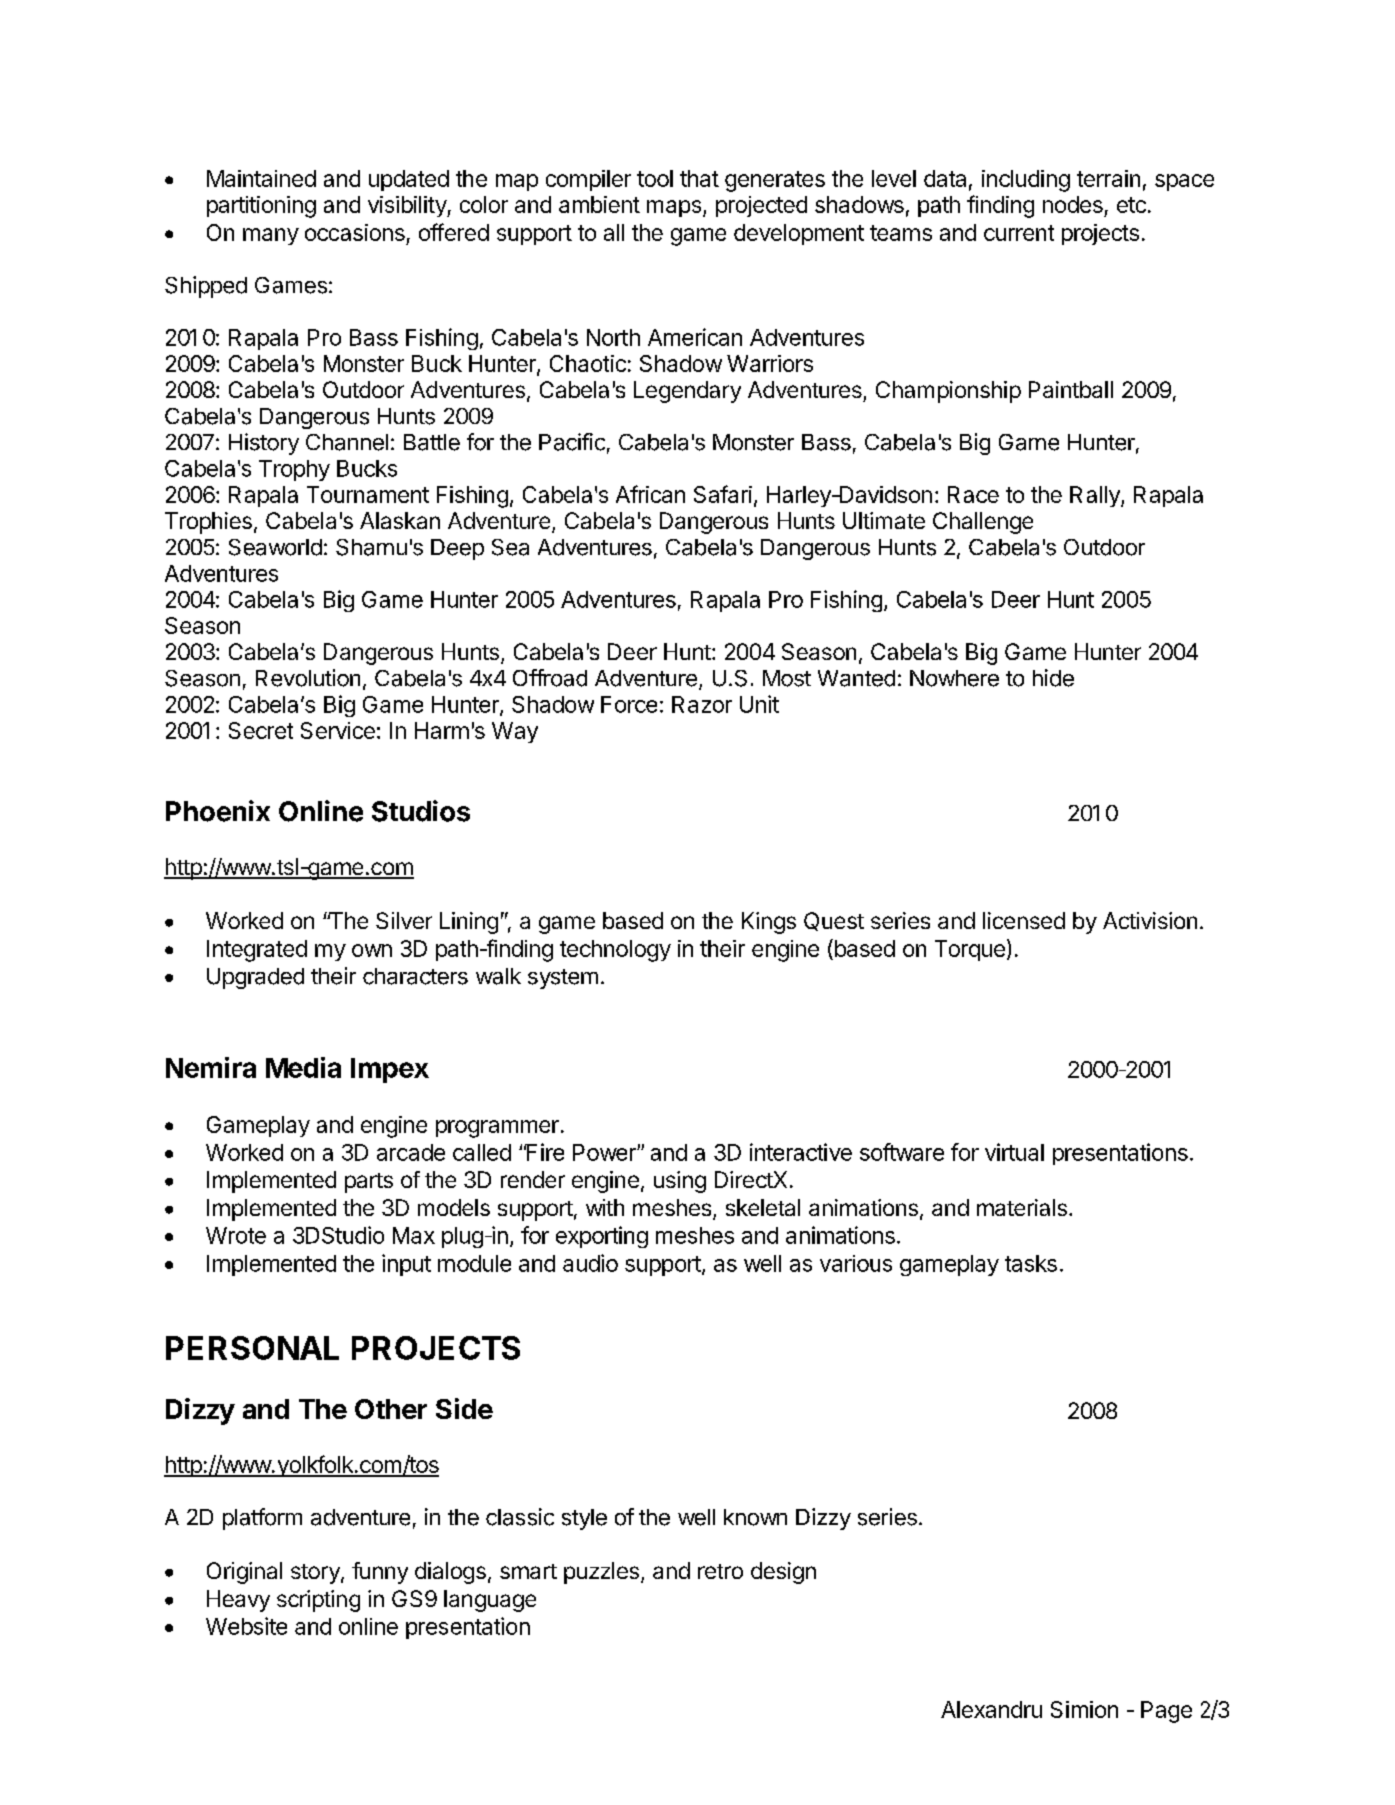 Image resolution: width=1395 pixels, height=1805 pixels. Describe the element at coordinates (355, 232) in the screenshot. I see `occasions` at that location.
